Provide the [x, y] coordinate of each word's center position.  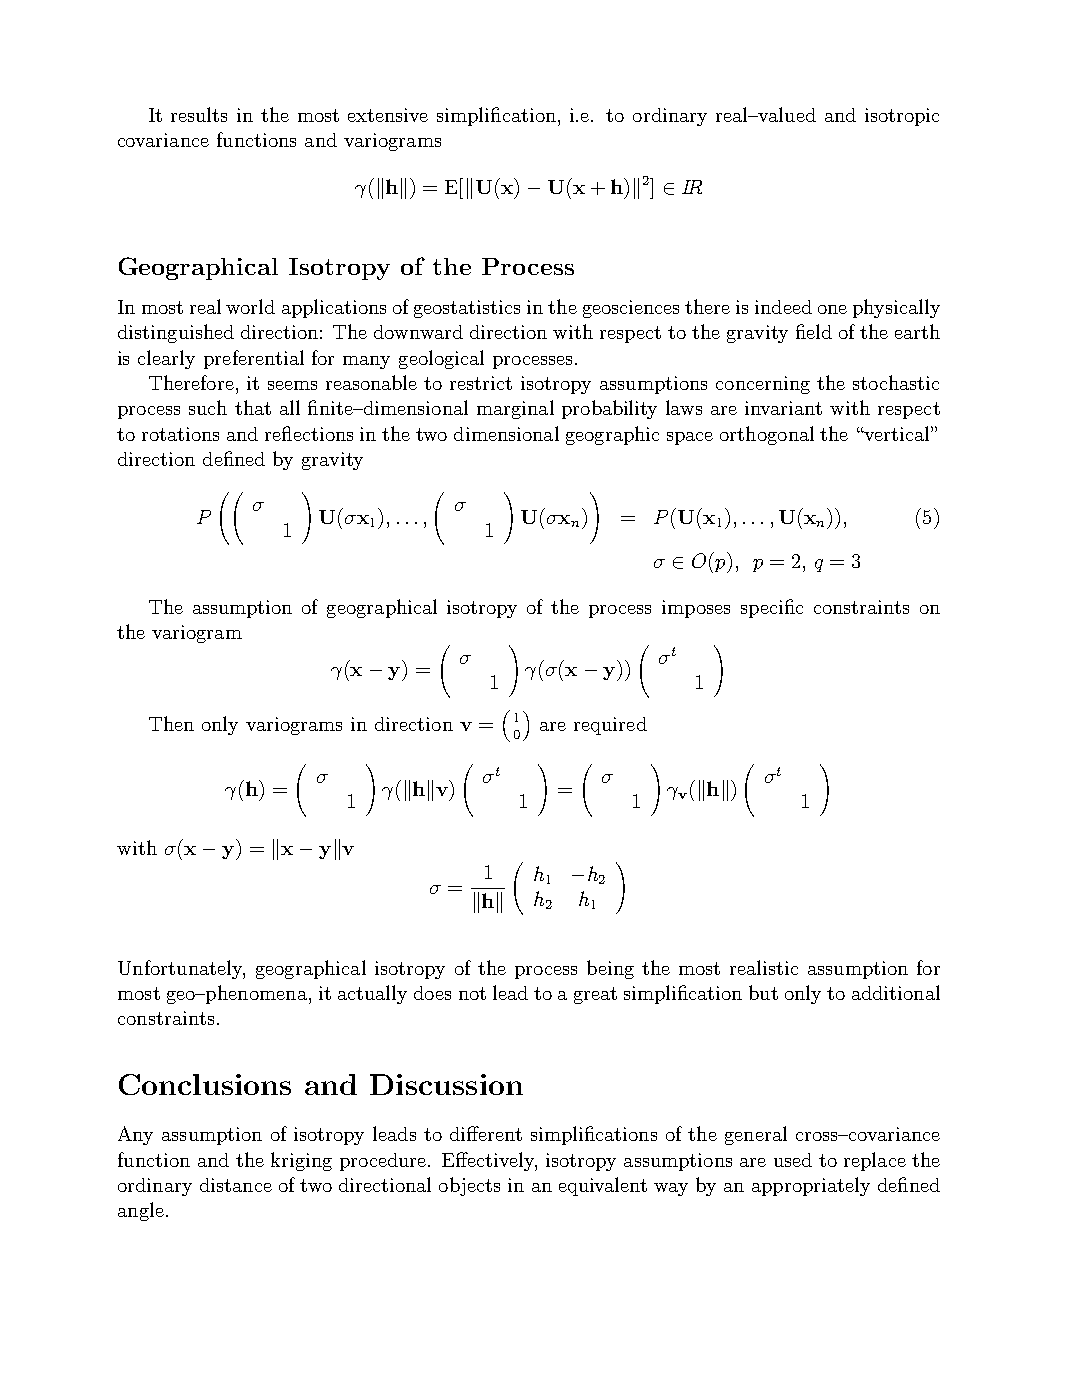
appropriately [811, 1186]
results [199, 114]
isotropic [902, 117]
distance [236, 1185]
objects [469, 1186]
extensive [388, 115]
